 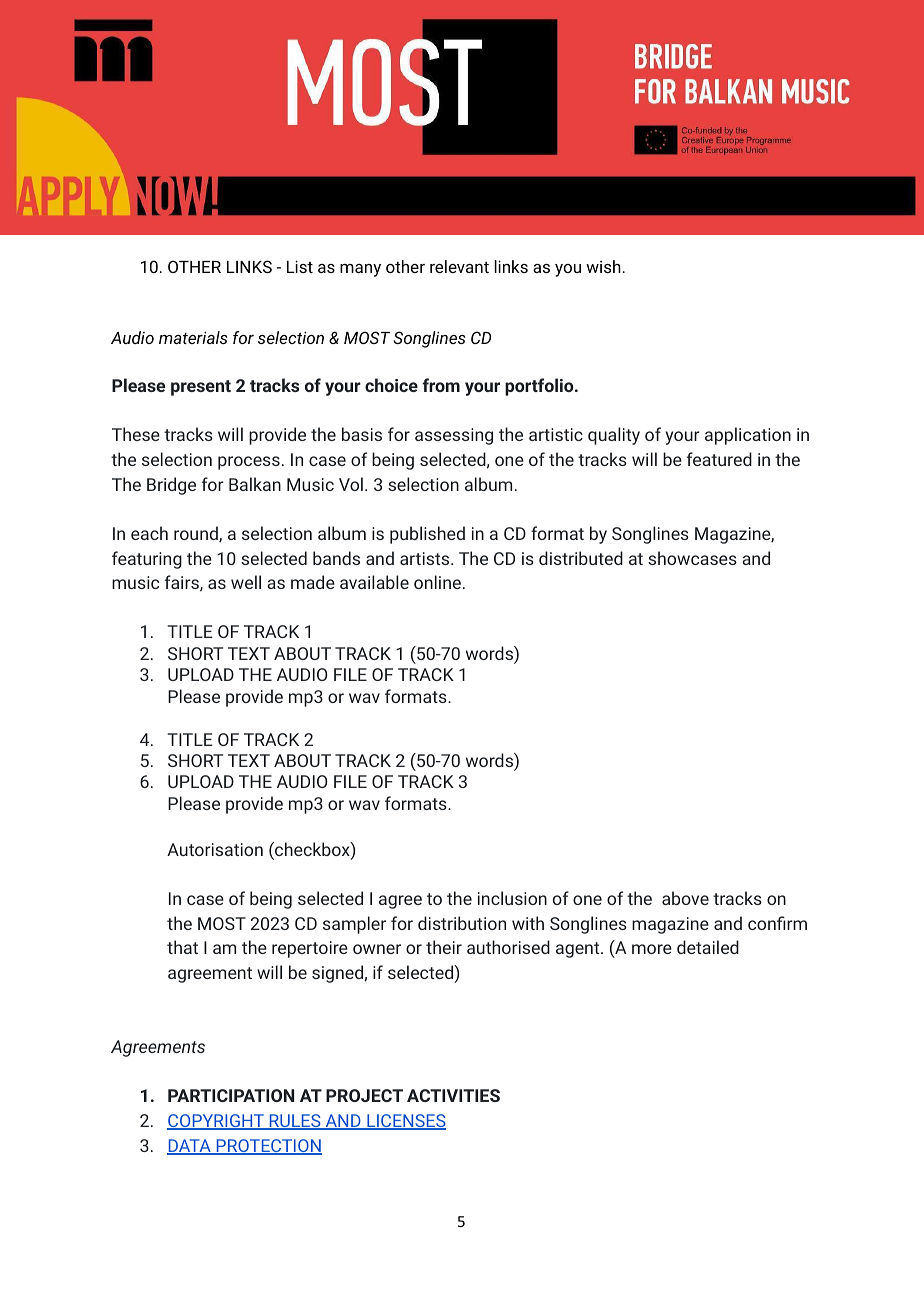 I want to click on distributed, so click(x=581, y=558).
